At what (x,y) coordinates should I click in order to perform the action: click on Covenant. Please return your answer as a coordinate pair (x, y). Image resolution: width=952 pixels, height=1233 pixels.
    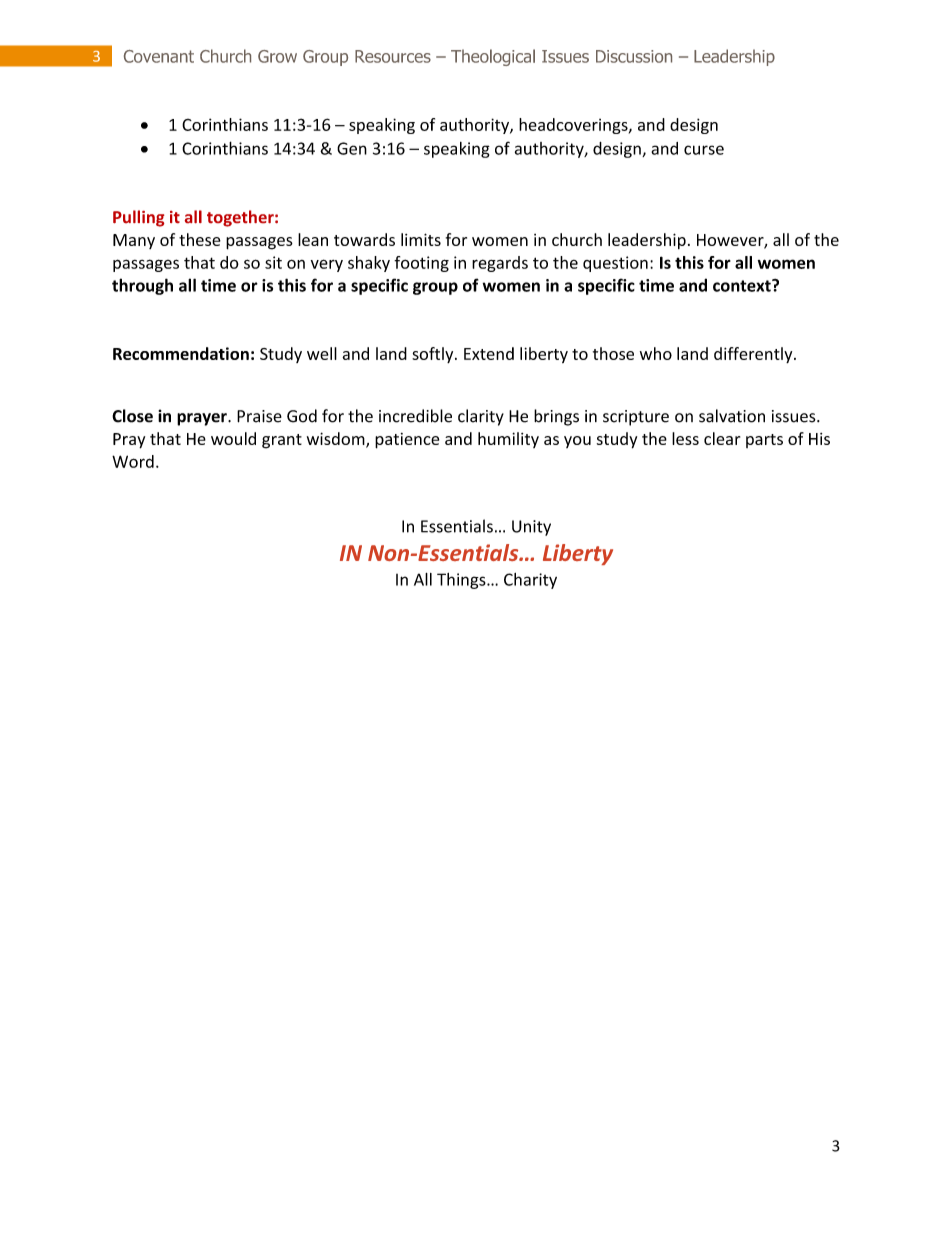
    Looking at the image, I should click on (159, 56).
